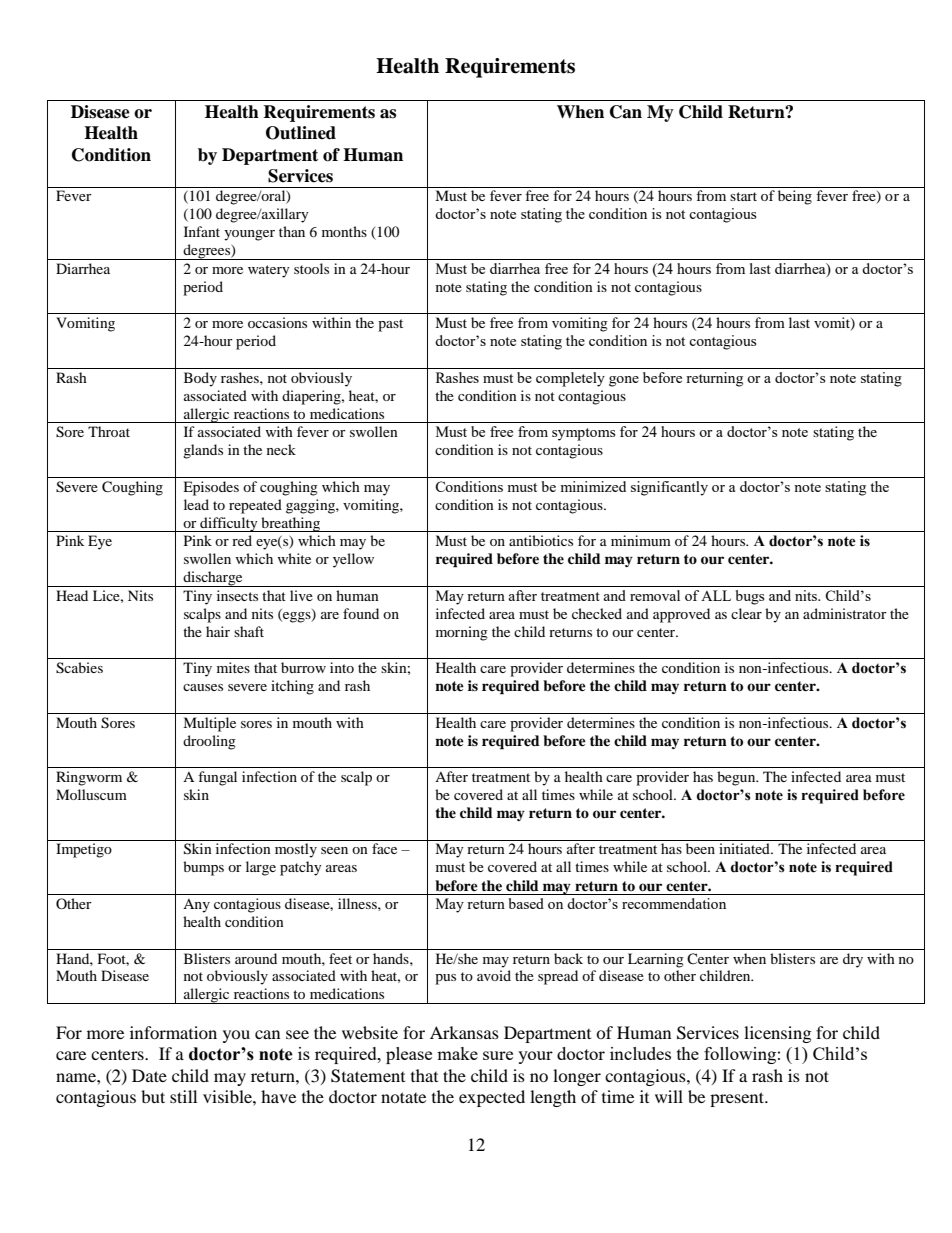  Describe the element at coordinates (149, 1075) in the screenshot. I see `Date` at that location.
